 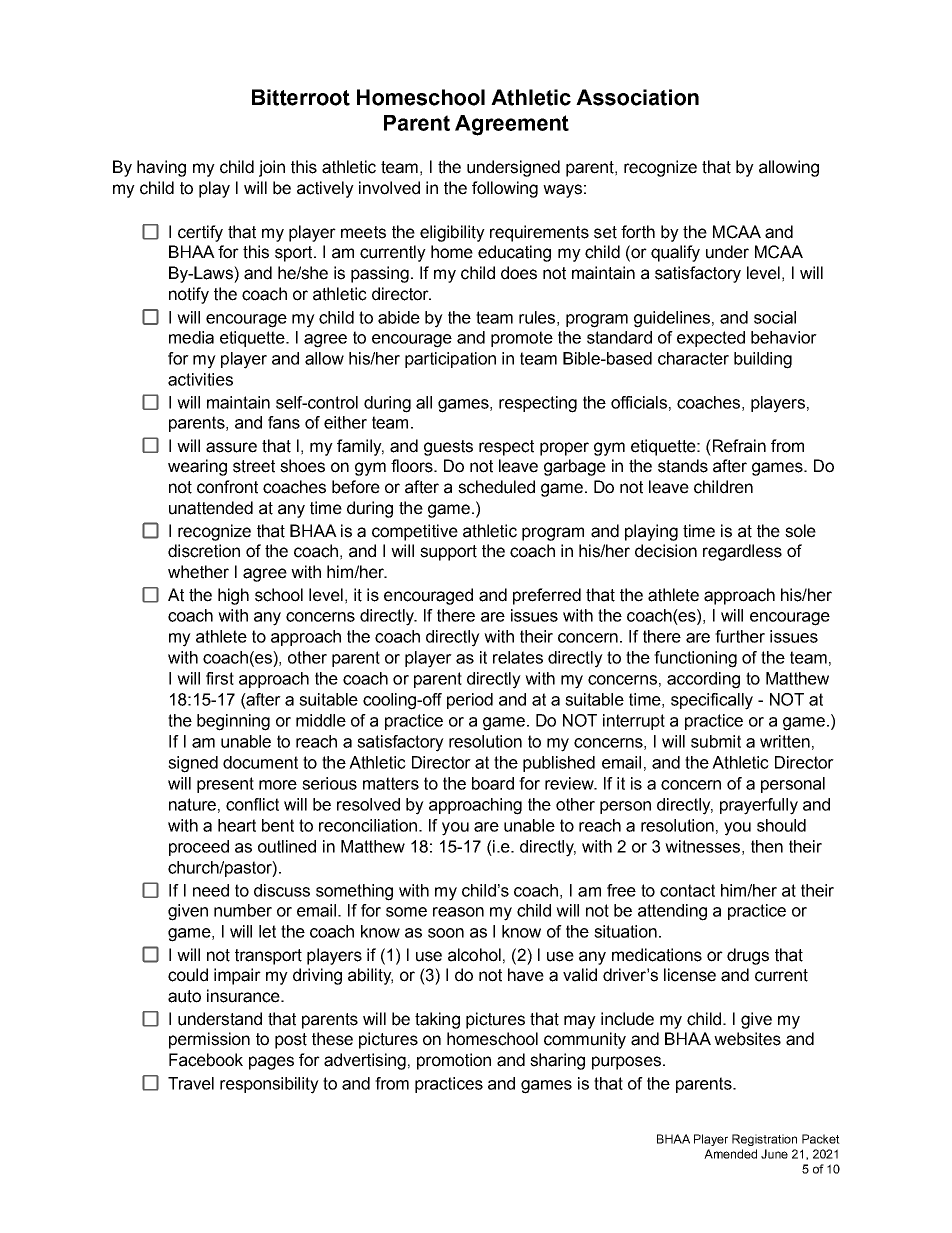 What do you see at coordinates (738, 446) in the image?
I see `Refrain` at bounding box center [738, 446].
